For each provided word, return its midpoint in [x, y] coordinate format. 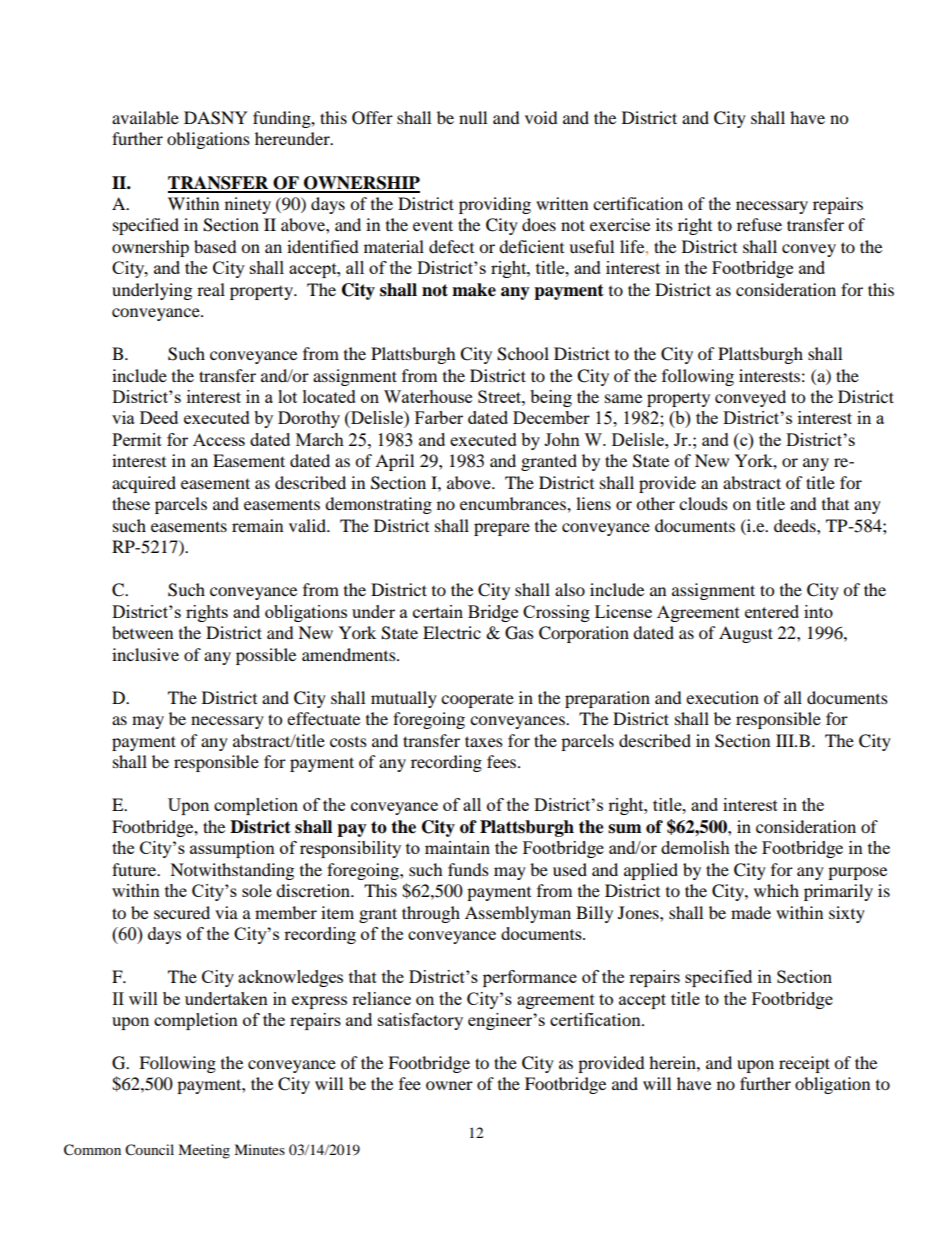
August [746, 634]
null [473, 117]
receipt [804, 1064]
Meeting [204, 1151]
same [623, 398]
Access [219, 439]
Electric [452, 632]
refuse [759, 224]
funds [468, 869]
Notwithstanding [232, 871]
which [776, 890]
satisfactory [420, 1021]
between [142, 632]
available [145, 117]
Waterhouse [428, 396]
